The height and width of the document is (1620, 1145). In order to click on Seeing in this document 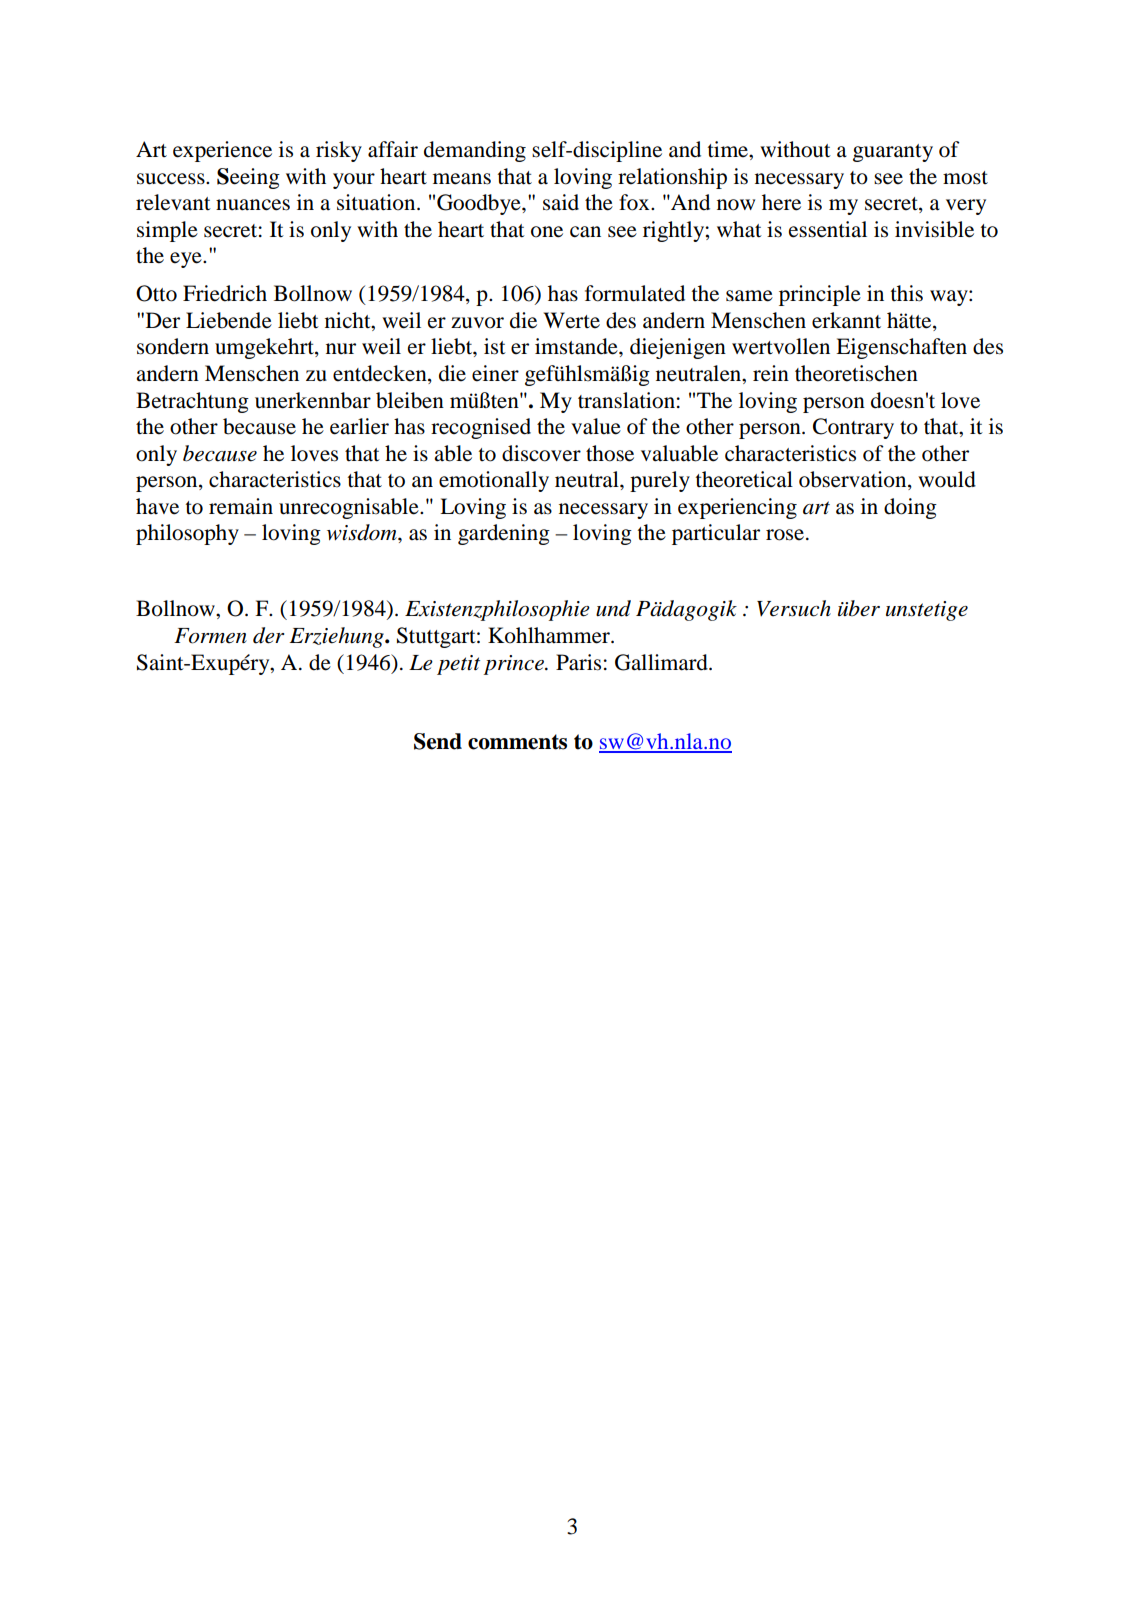, I will do `click(248, 178)`.
